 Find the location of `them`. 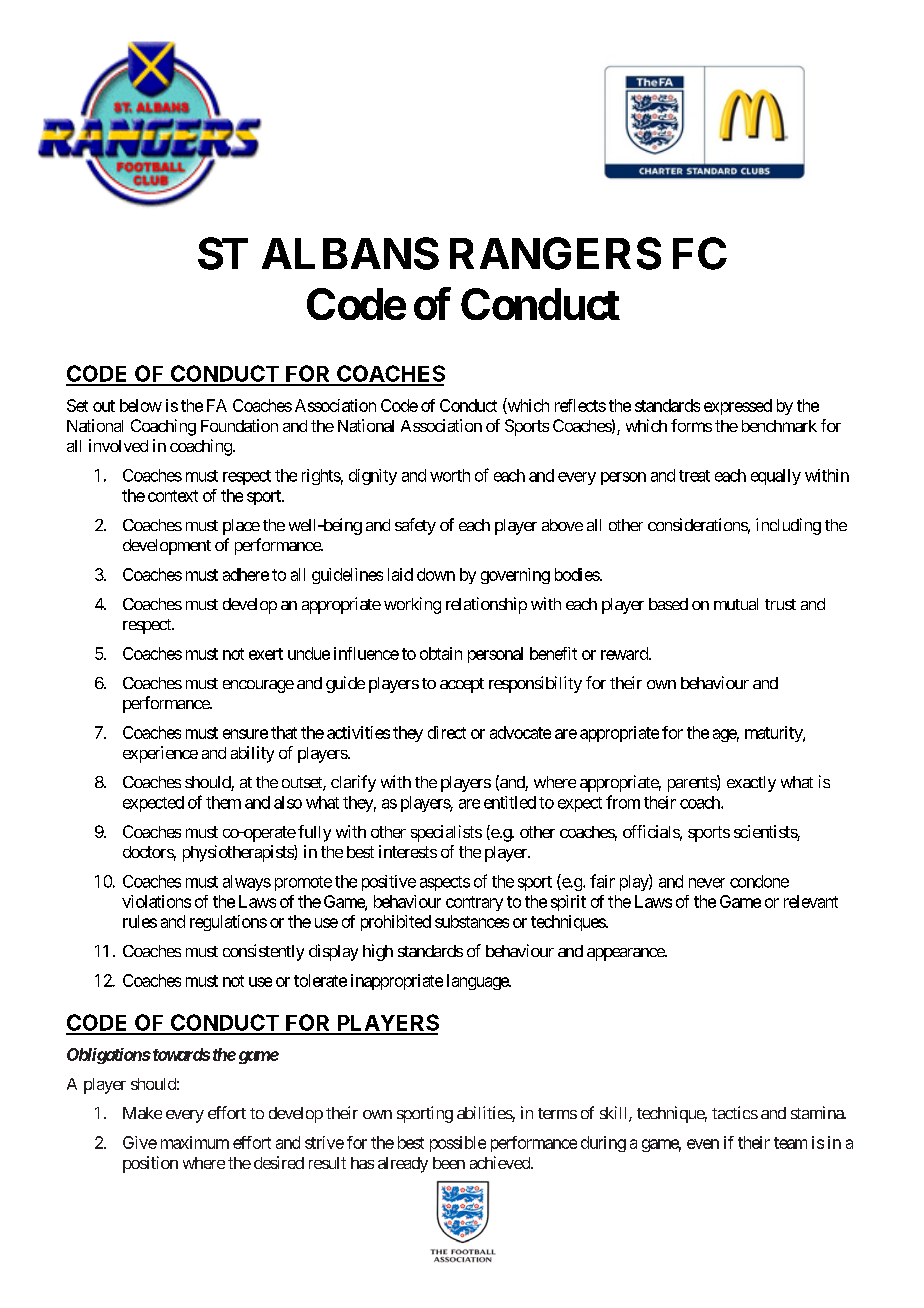

them is located at coordinates (223, 802).
